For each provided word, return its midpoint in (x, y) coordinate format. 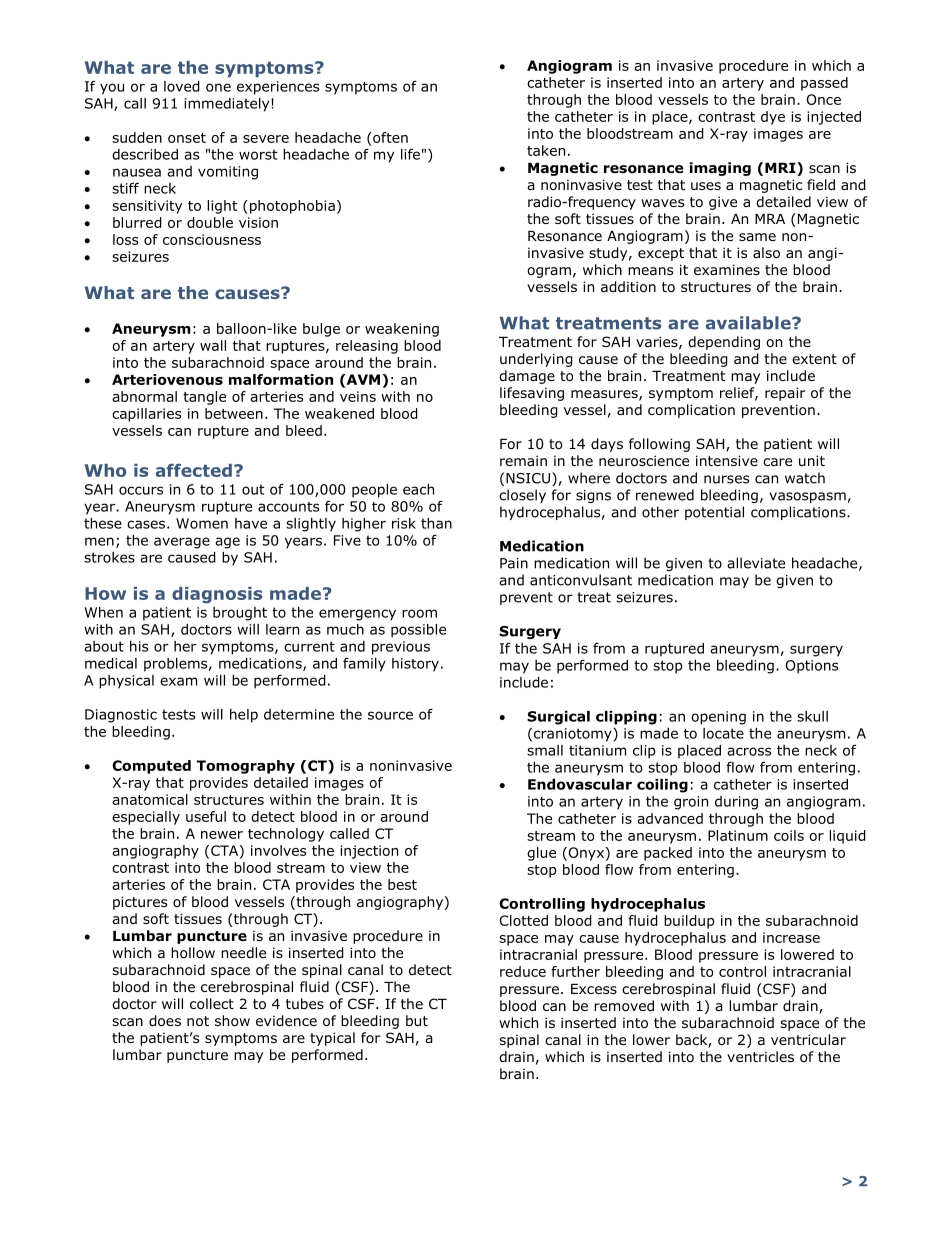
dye (773, 118)
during (736, 803)
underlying (536, 360)
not (198, 1021)
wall (213, 345)
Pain (514, 563)
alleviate (756, 563)
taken (546, 150)
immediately (228, 105)
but (417, 1020)
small (545, 750)
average (182, 543)
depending (724, 343)
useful (206, 816)
